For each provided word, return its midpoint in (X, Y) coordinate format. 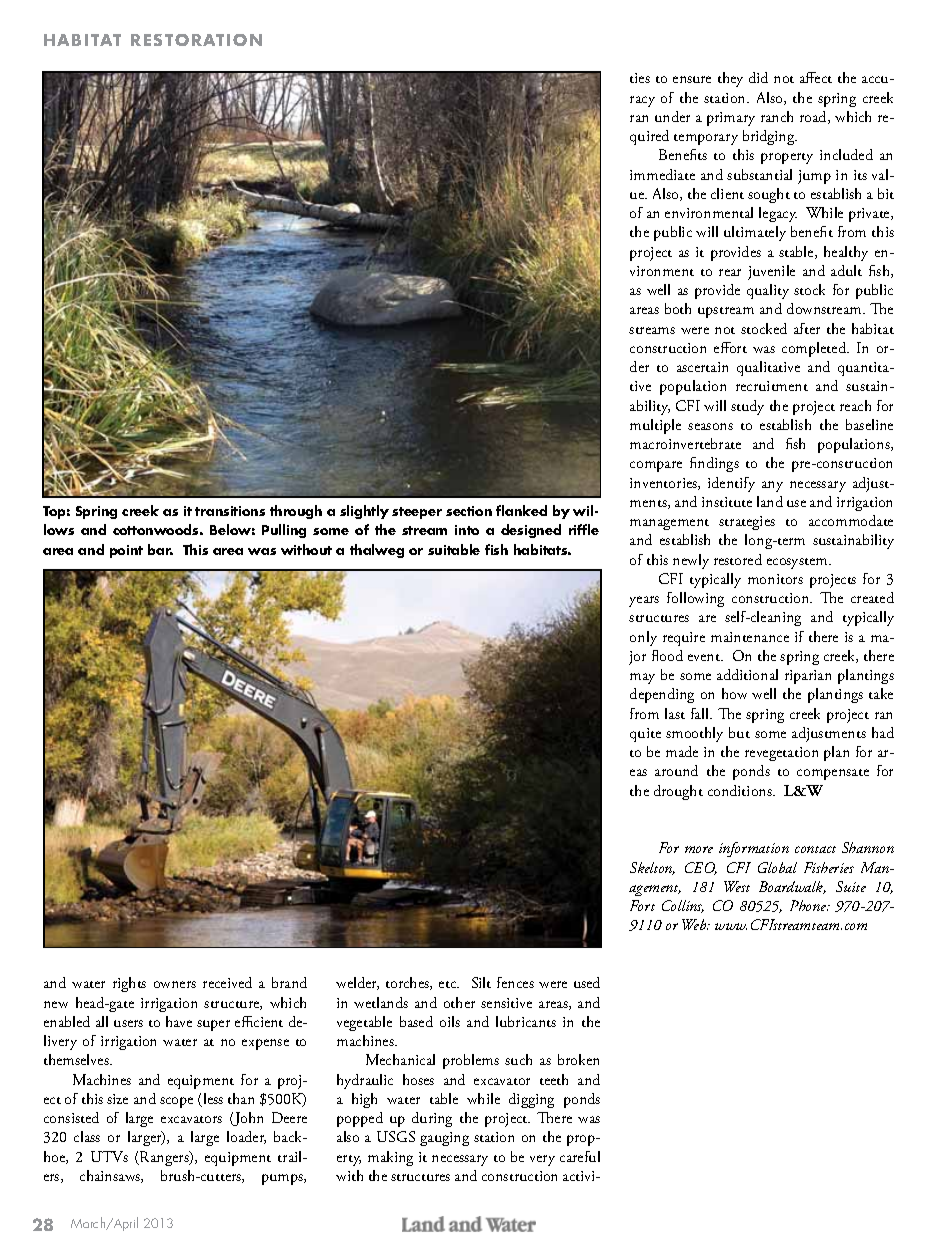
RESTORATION (196, 40)
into (467, 530)
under (672, 116)
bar (160, 549)
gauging (444, 1139)
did (758, 77)
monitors (775, 579)
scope (176, 1102)
